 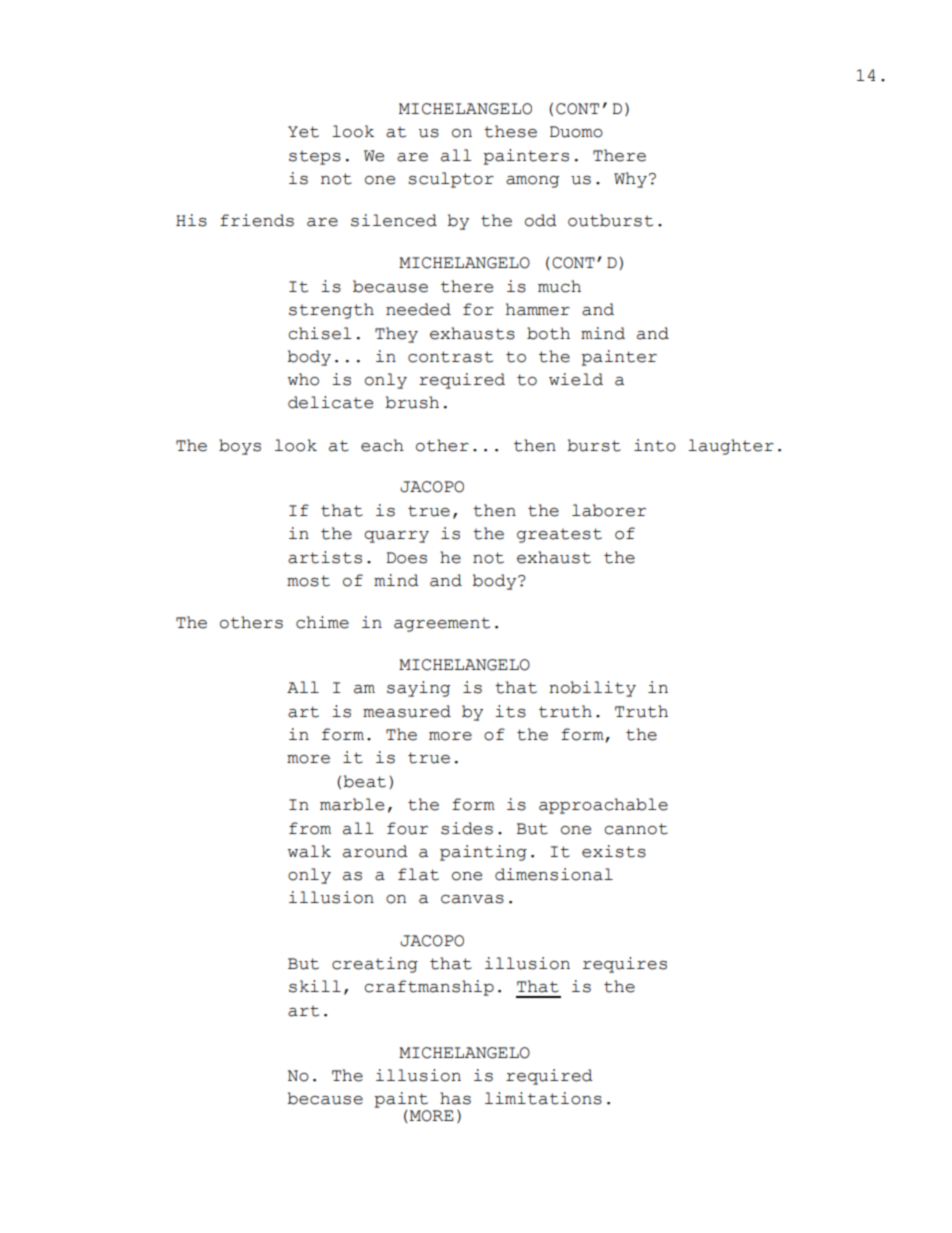 What do you see at coordinates (630, 180) in the screenshot?
I see `Why` at bounding box center [630, 180].
